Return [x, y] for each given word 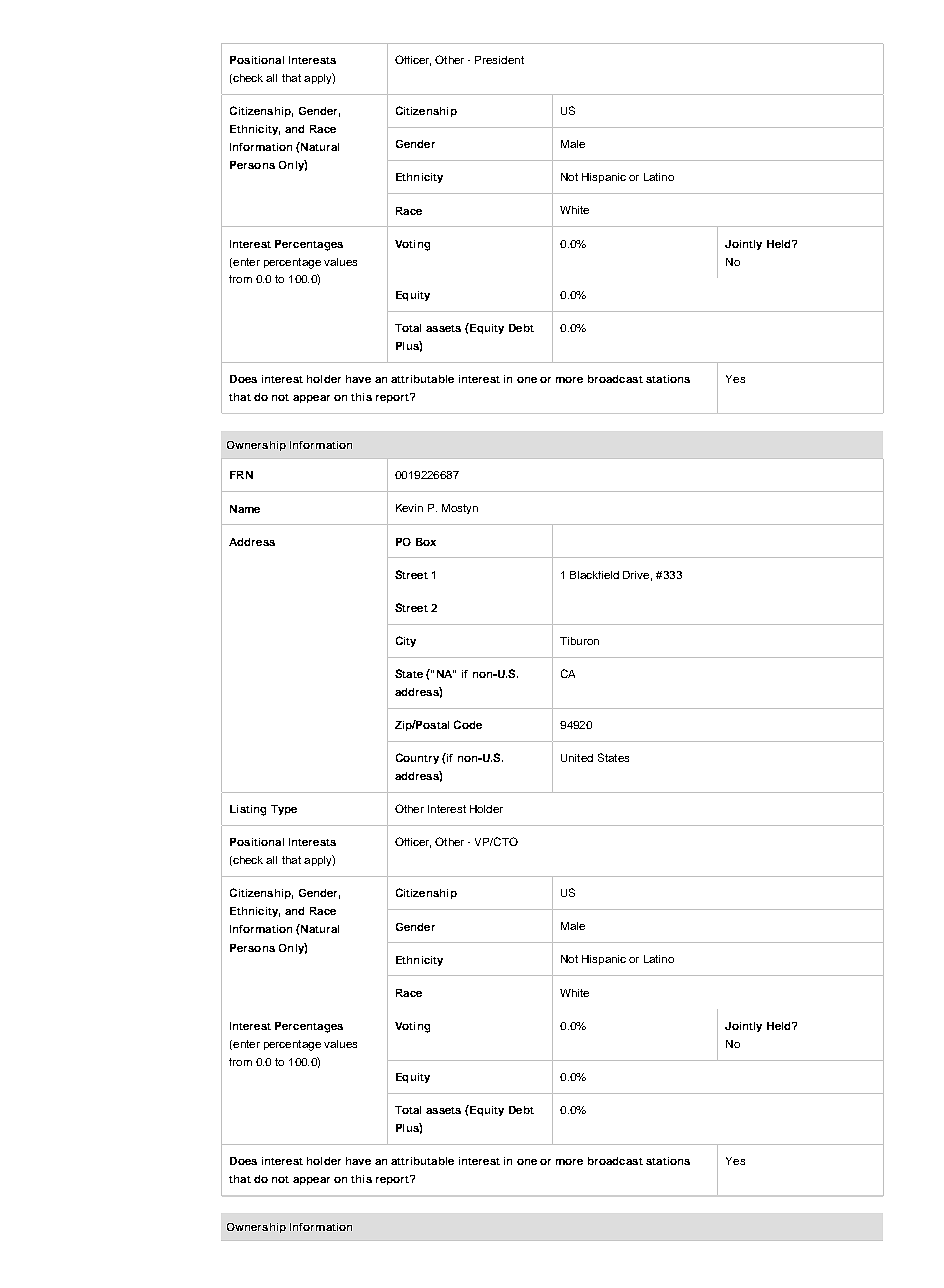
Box [426, 542]
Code [468, 724]
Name [245, 509]
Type [284, 810]
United [577, 758]
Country [417, 758]
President [499, 60]
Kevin [409, 508]
